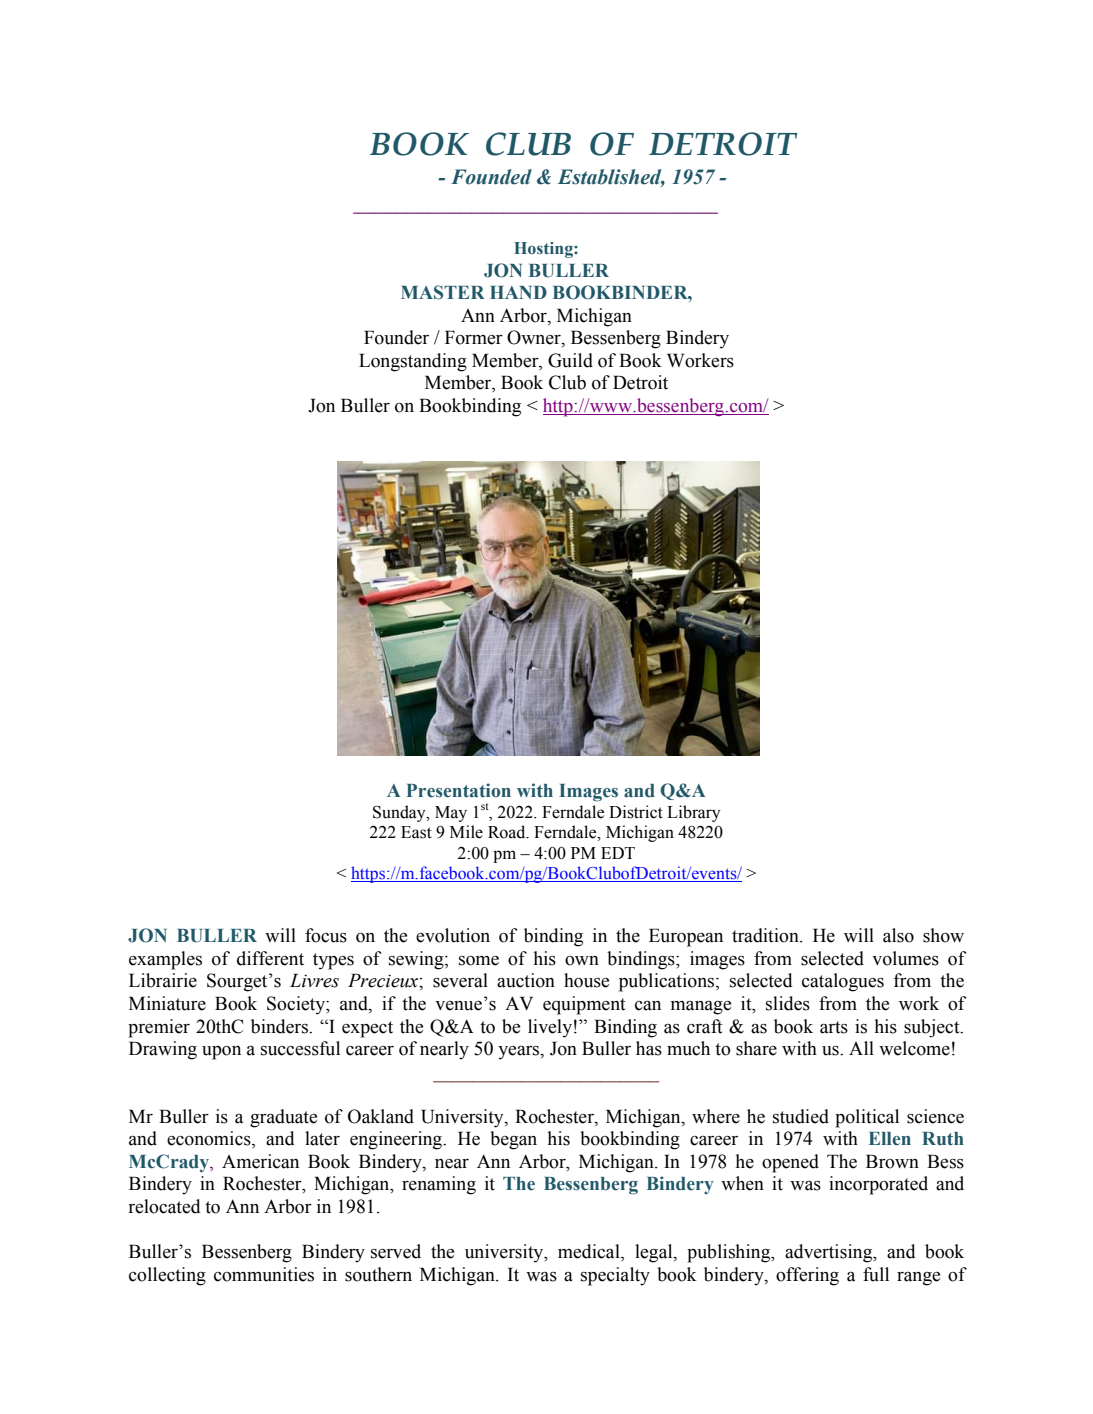  Describe the element at coordinates (270, 958) in the screenshot. I see `different` at that location.
